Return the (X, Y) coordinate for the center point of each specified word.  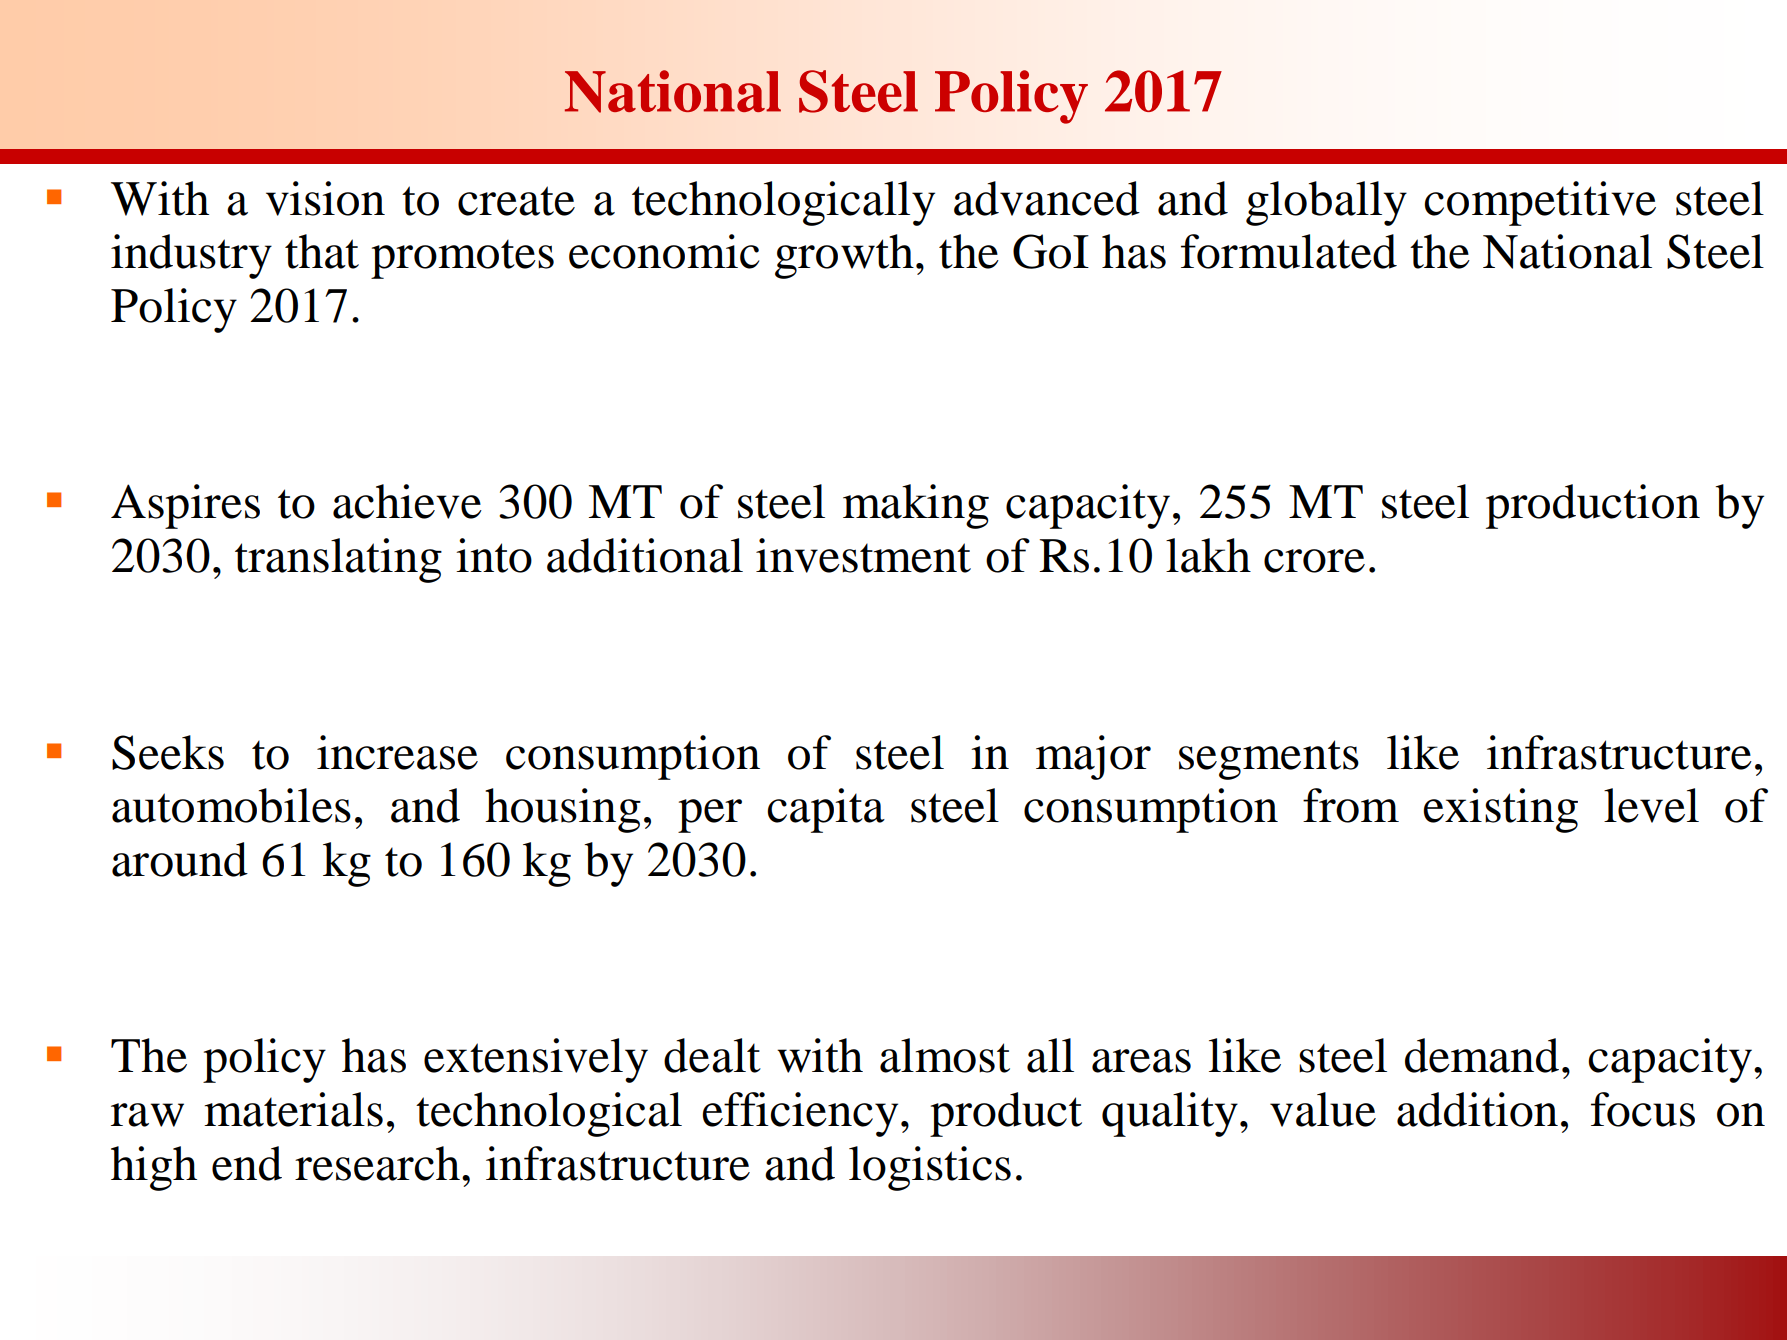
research (377, 1163)
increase (397, 752)
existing (1500, 810)
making (916, 506)
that (322, 251)
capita (826, 810)
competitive (1540, 203)
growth (844, 256)
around (180, 859)
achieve (407, 501)
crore (1314, 561)
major (1093, 757)
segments (1269, 760)
